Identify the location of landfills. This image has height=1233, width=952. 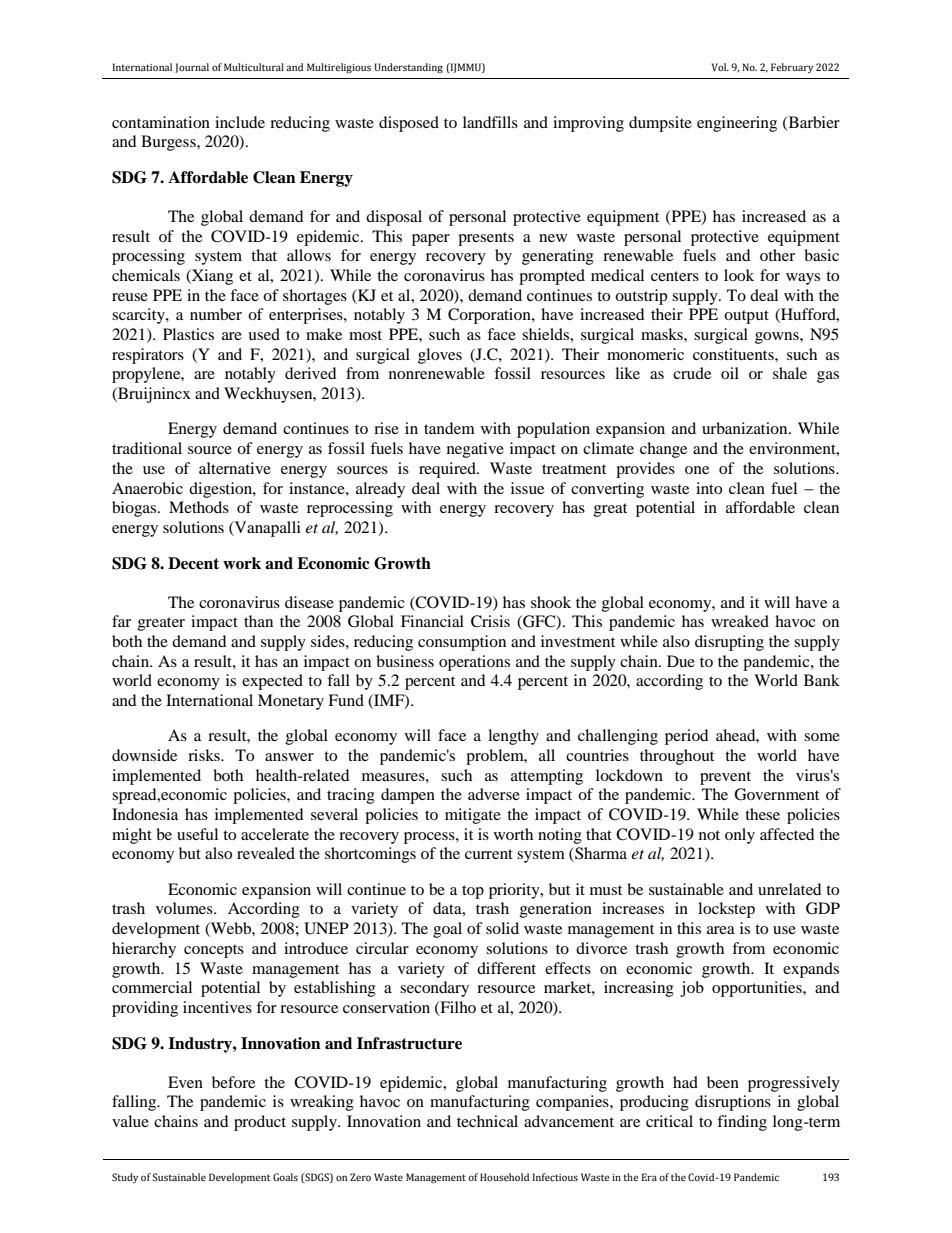
(490, 122).
